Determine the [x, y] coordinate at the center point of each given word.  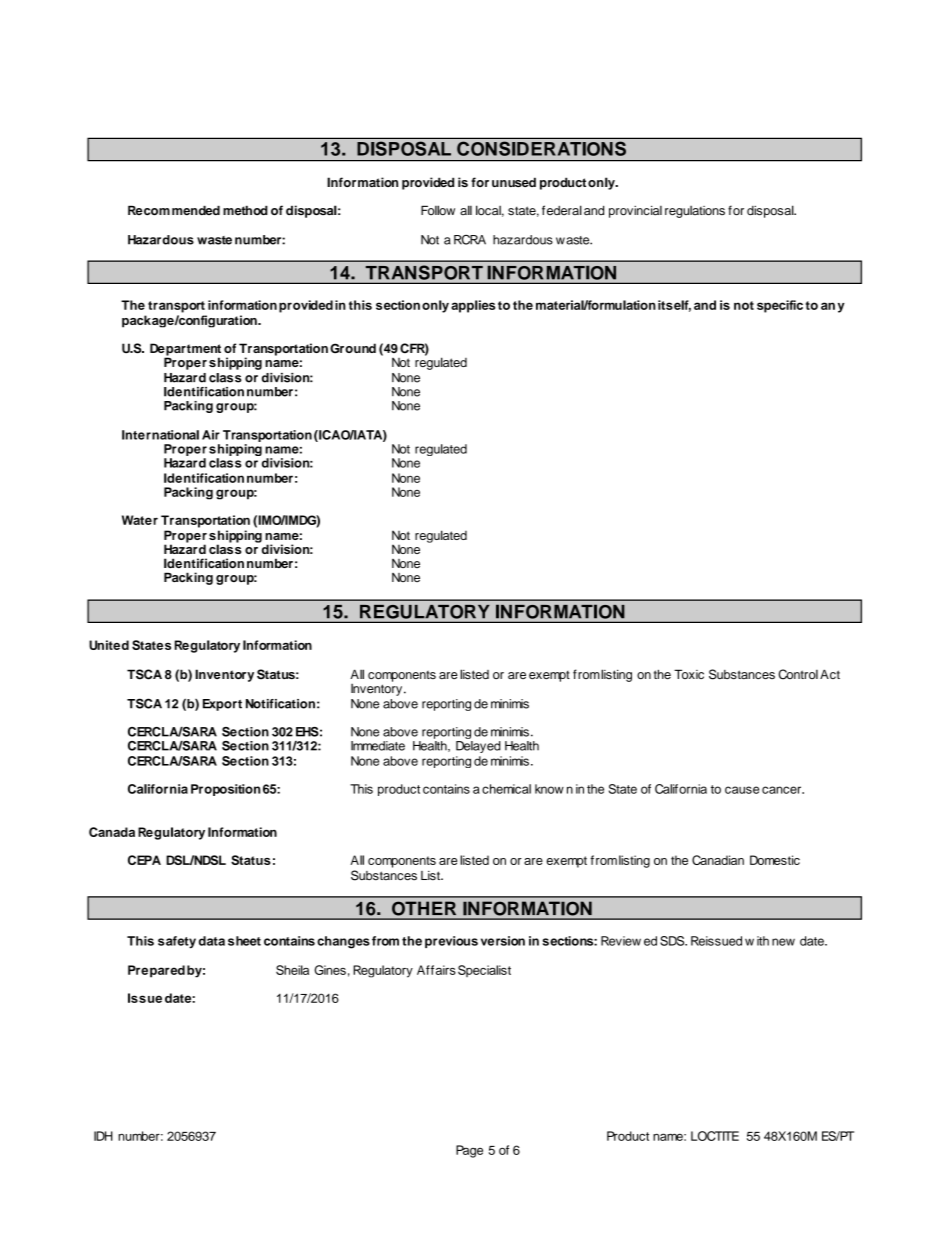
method [245, 210]
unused [514, 182]
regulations [695, 212]
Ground [353, 348]
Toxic [689, 674]
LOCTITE [715, 1136]
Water [140, 520]
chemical [506, 789]
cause [742, 790]
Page [469, 1151]
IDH [103, 1136]
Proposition [226, 790]
